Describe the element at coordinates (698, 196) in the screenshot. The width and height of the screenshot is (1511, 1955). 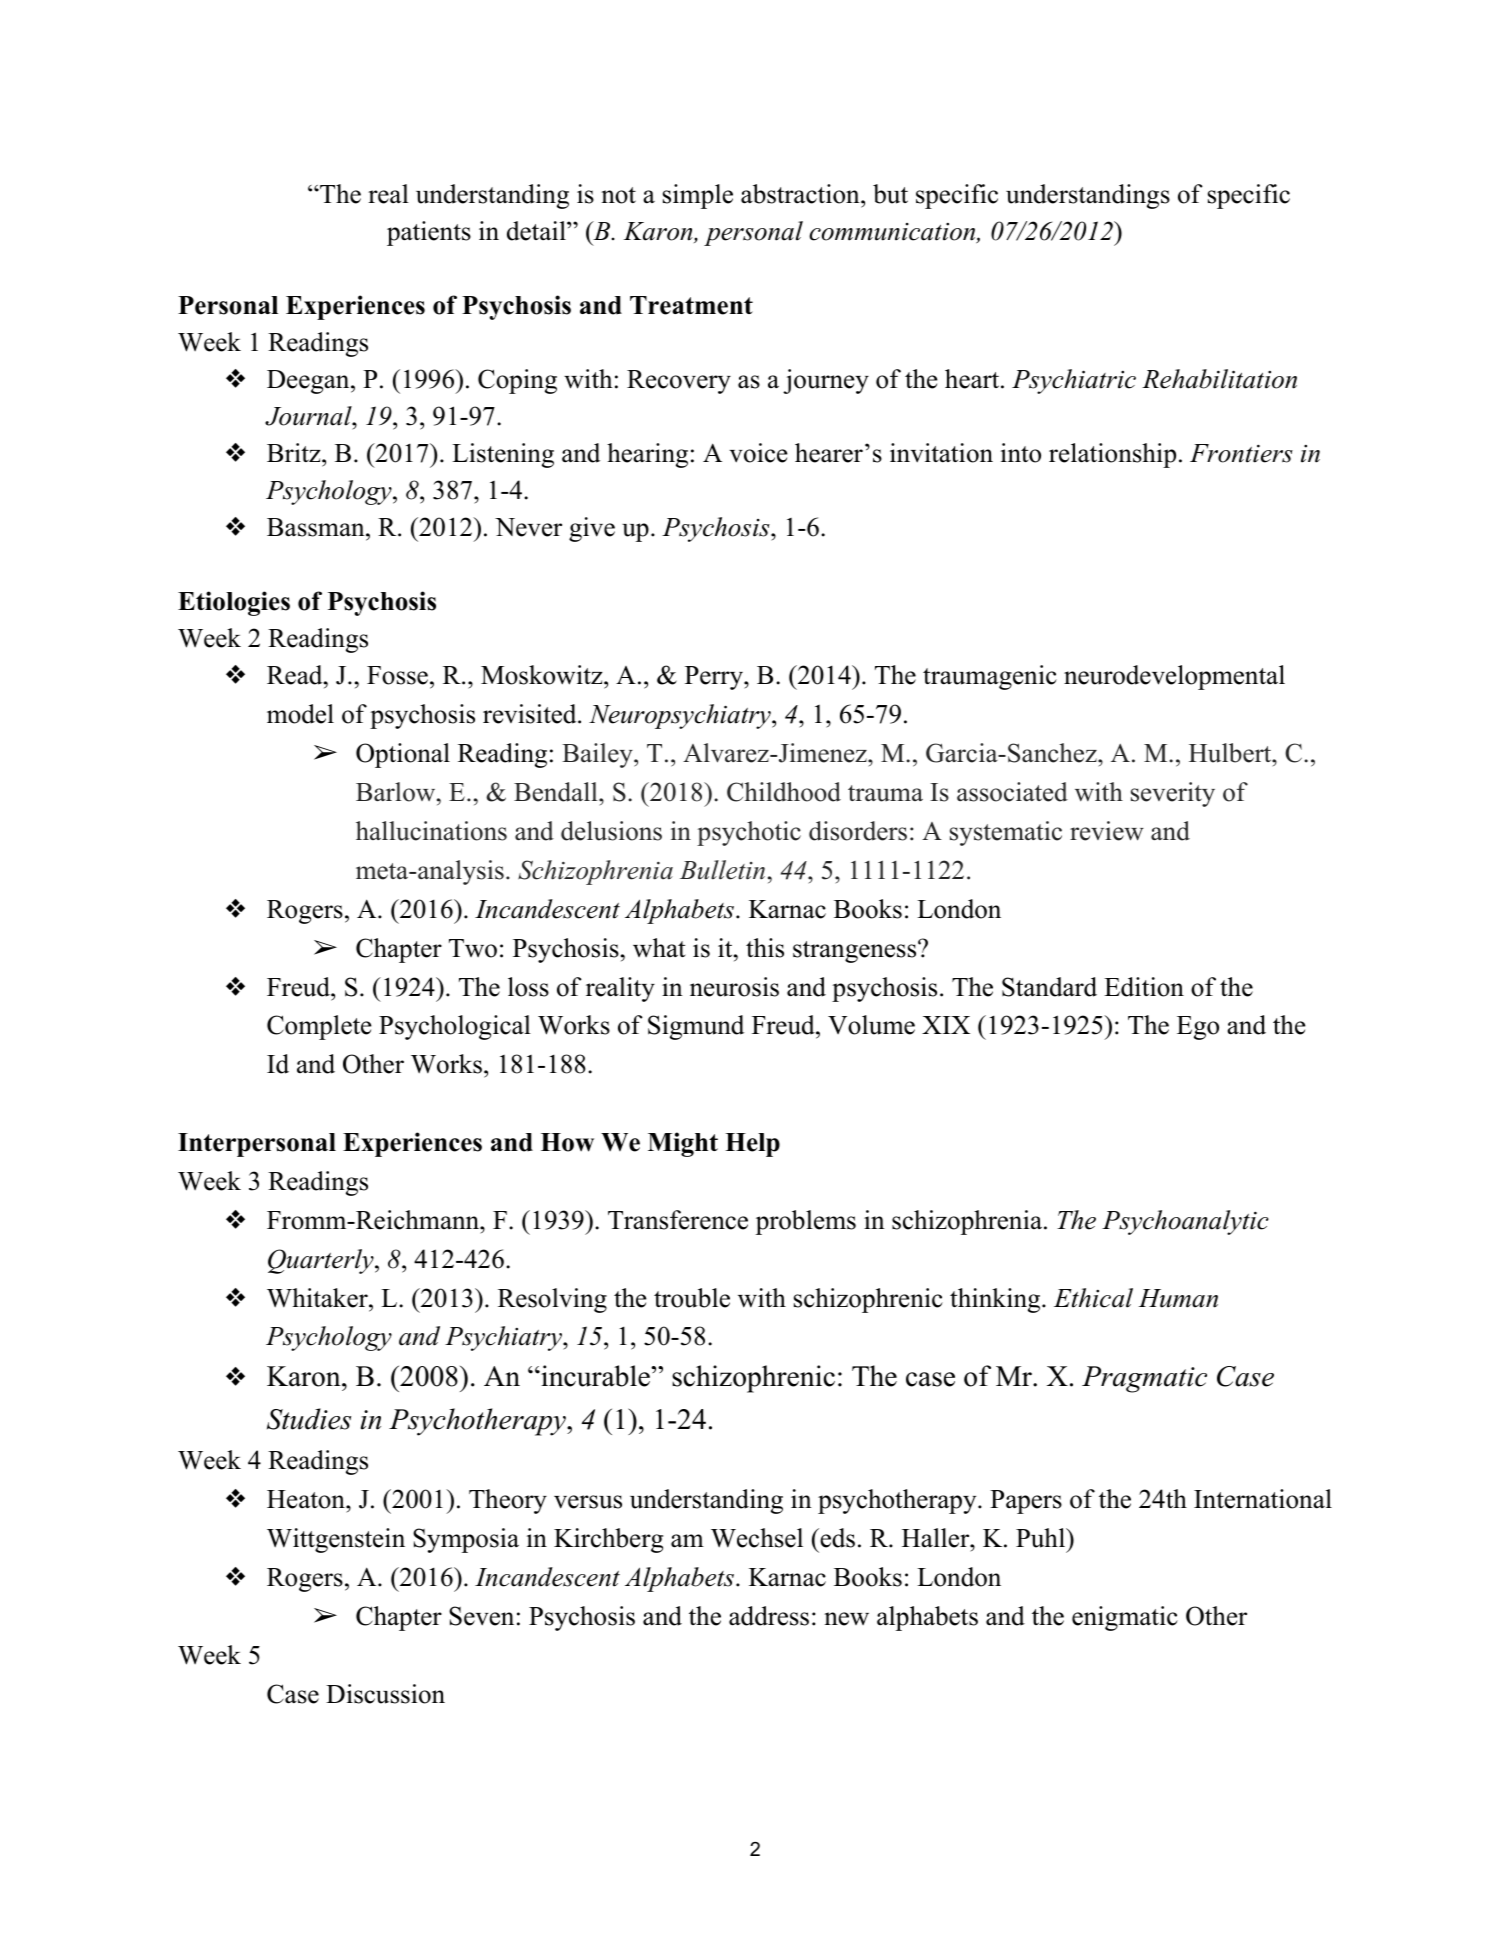
I see `simple` at that location.
